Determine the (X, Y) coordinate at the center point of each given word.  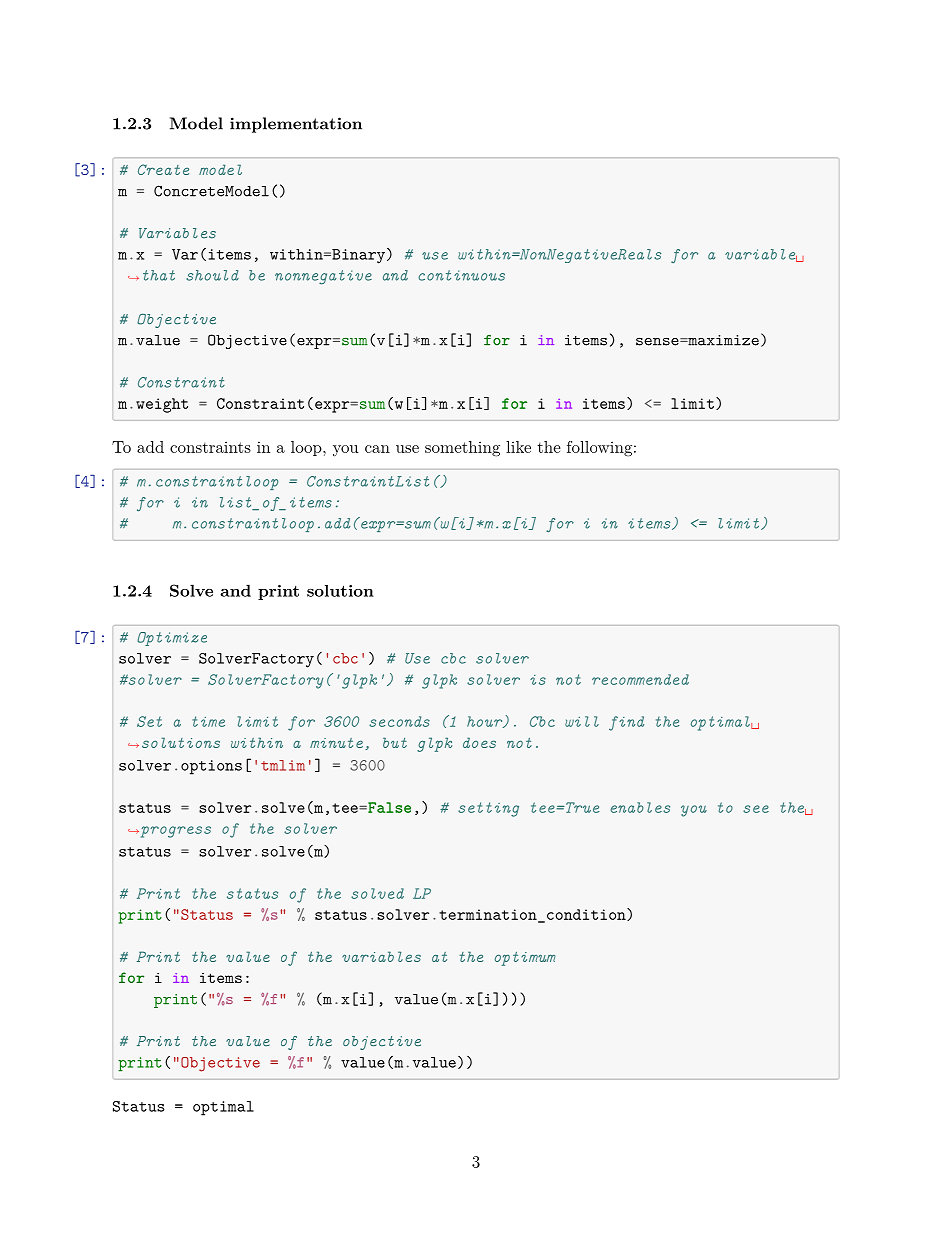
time (208, 721)
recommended (640, 679)
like (518, 447)
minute (336, 743)
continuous (461, 275)
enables (640, 807)
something (462, 449)
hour (486, 722)
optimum (525, 958)
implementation (296, 125)
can (377, 449)
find (626, 723)
